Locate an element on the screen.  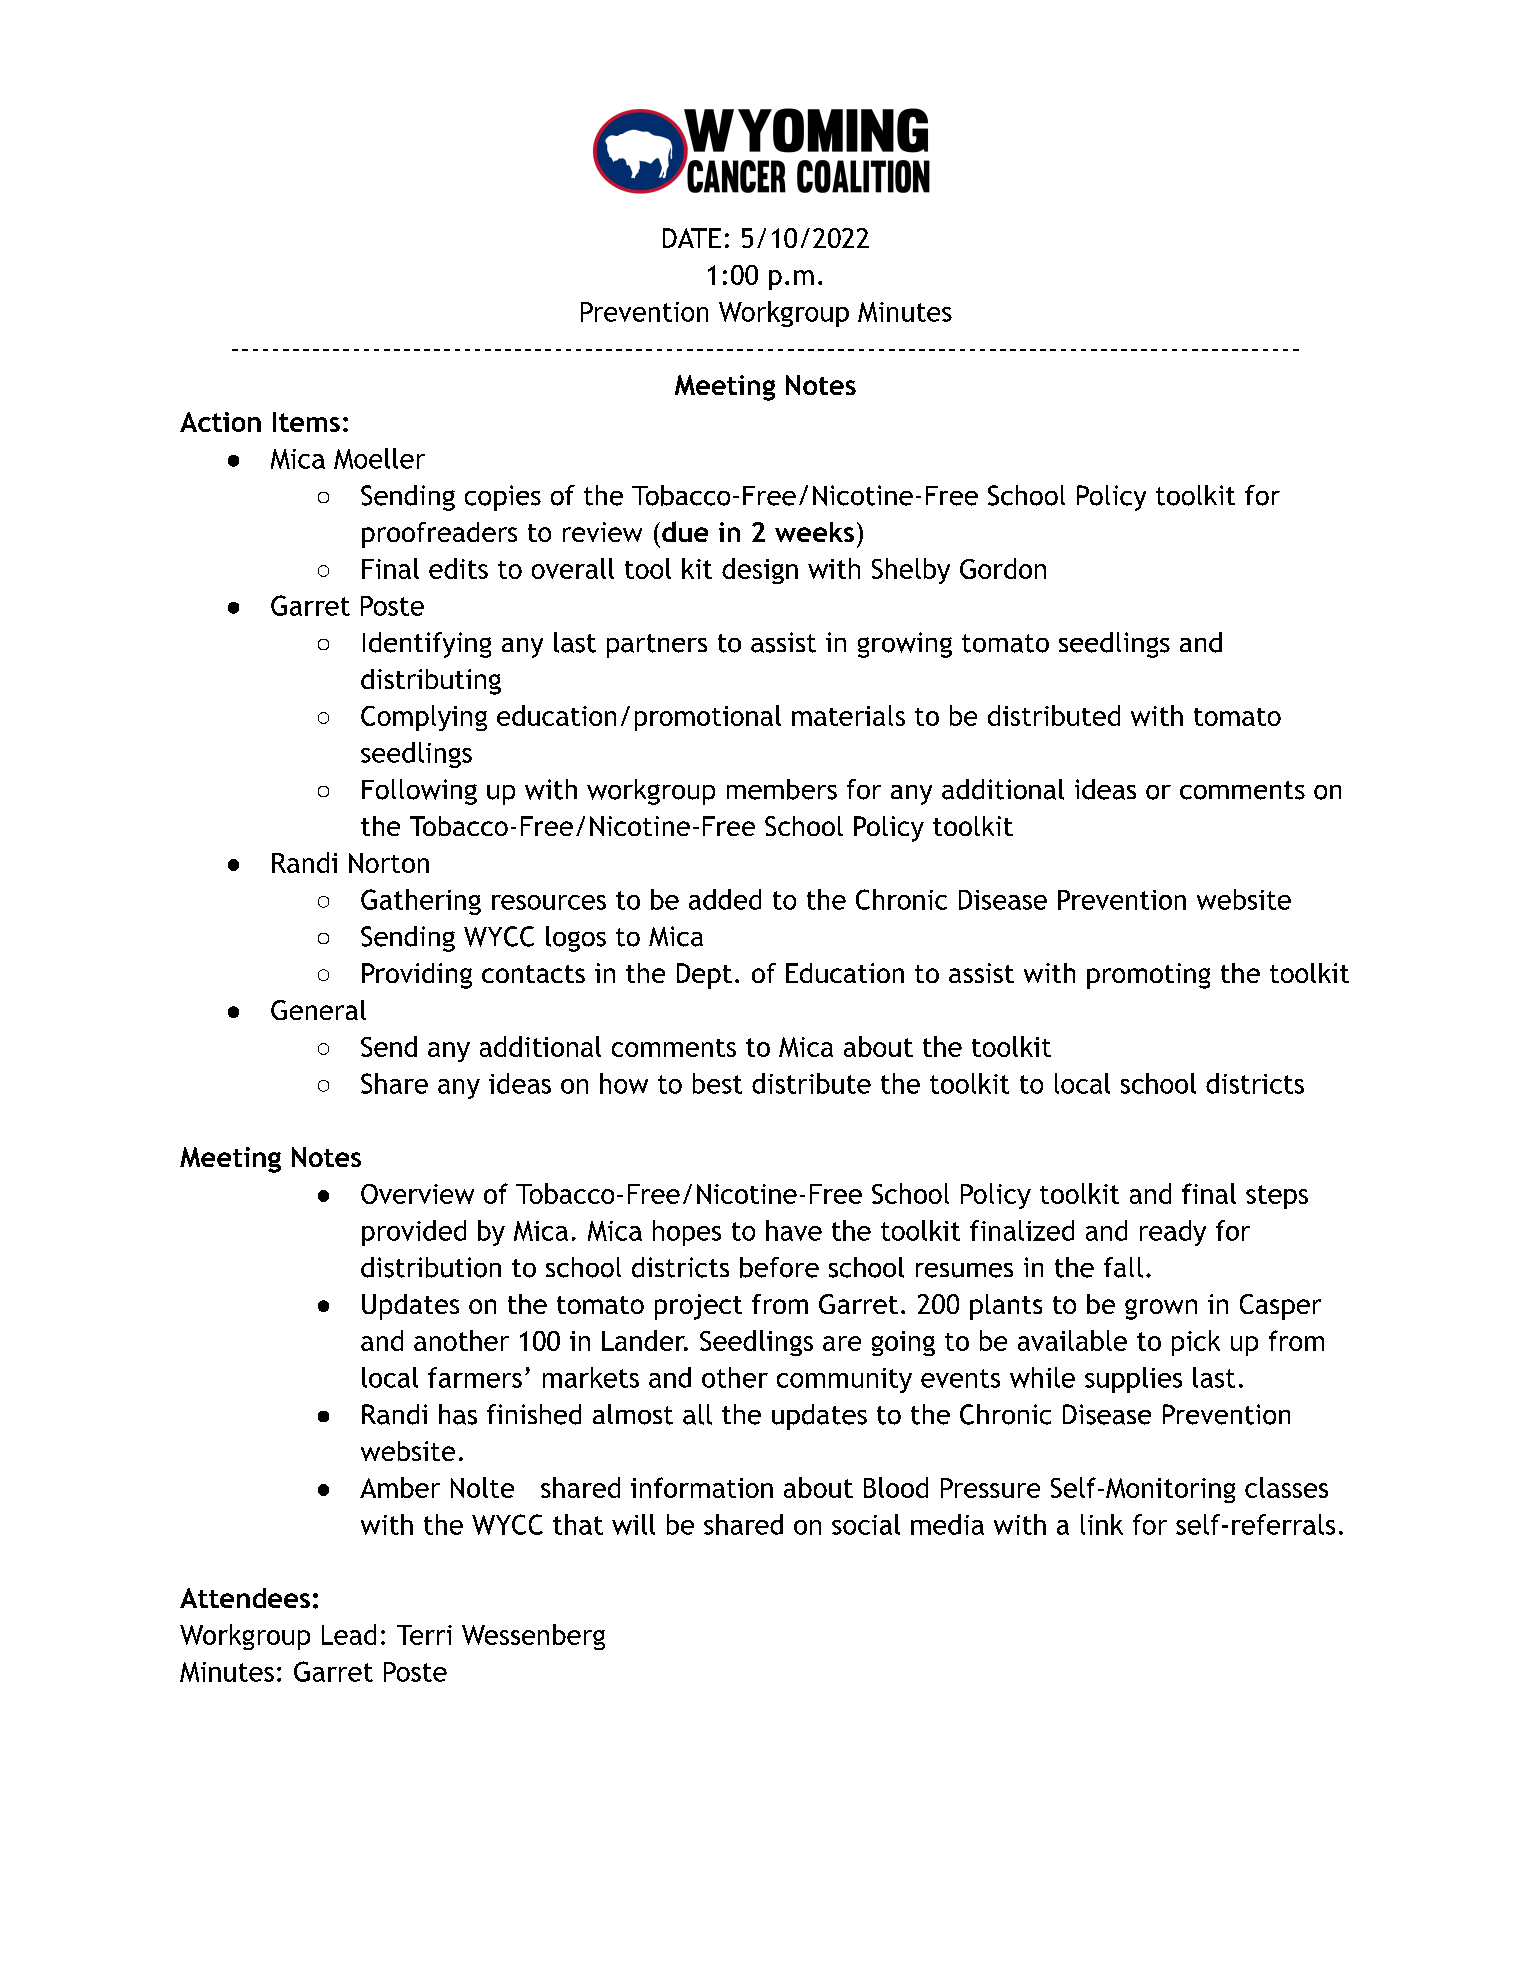
growing is located at coordinates (905, 645).
